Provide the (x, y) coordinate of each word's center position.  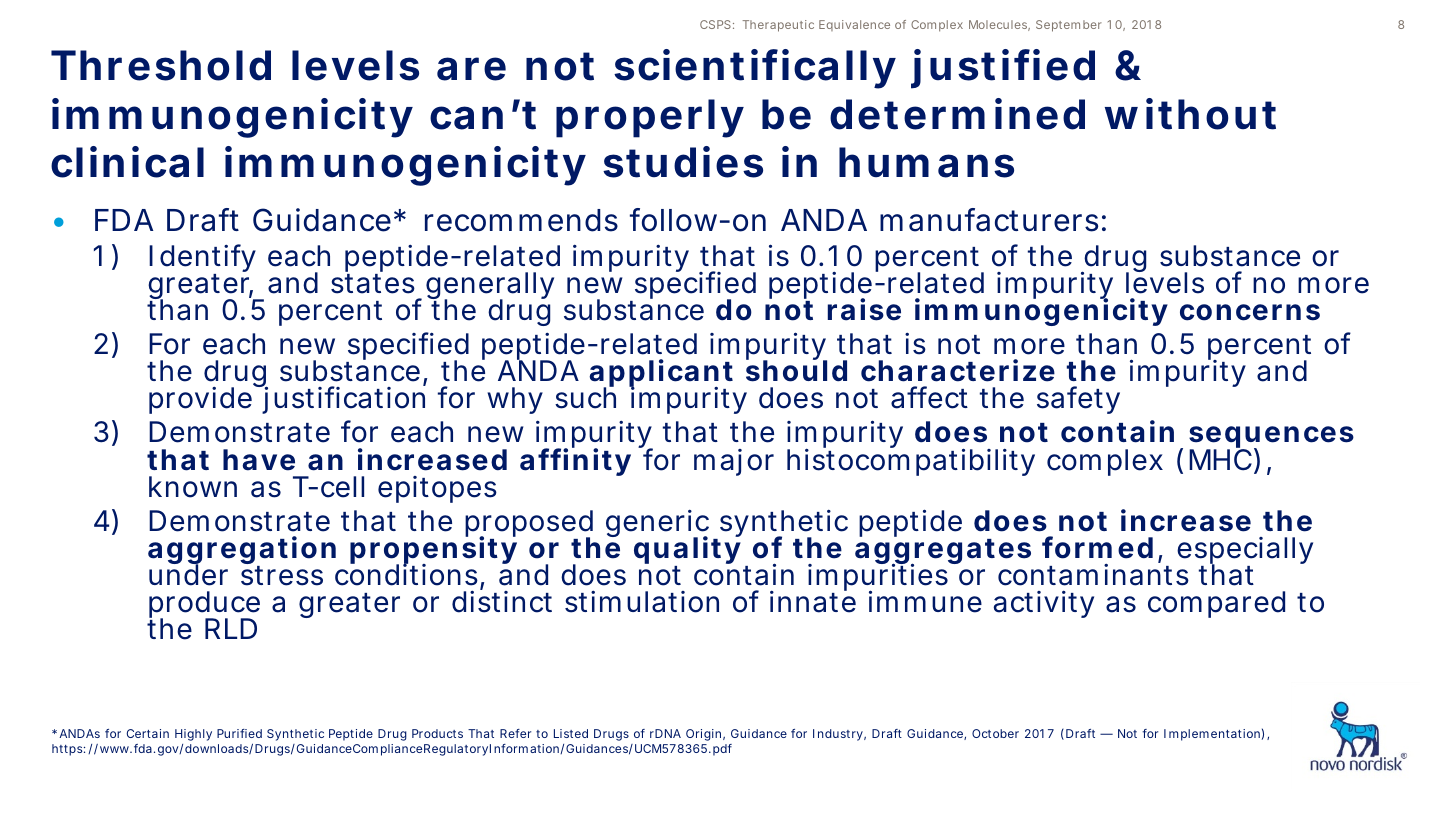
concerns (1250, 312)
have (259, 460)
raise (864, 309)
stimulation (642, 602)
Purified (239, 733)
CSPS (715, 24)
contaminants (1093, 575)
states (373, 284)
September (1069, 26)
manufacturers (989, 220)
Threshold (161, 65)
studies (683, 162)
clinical (127, 162)
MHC (1220, 459)
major (734, 462)
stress (282, 576)
